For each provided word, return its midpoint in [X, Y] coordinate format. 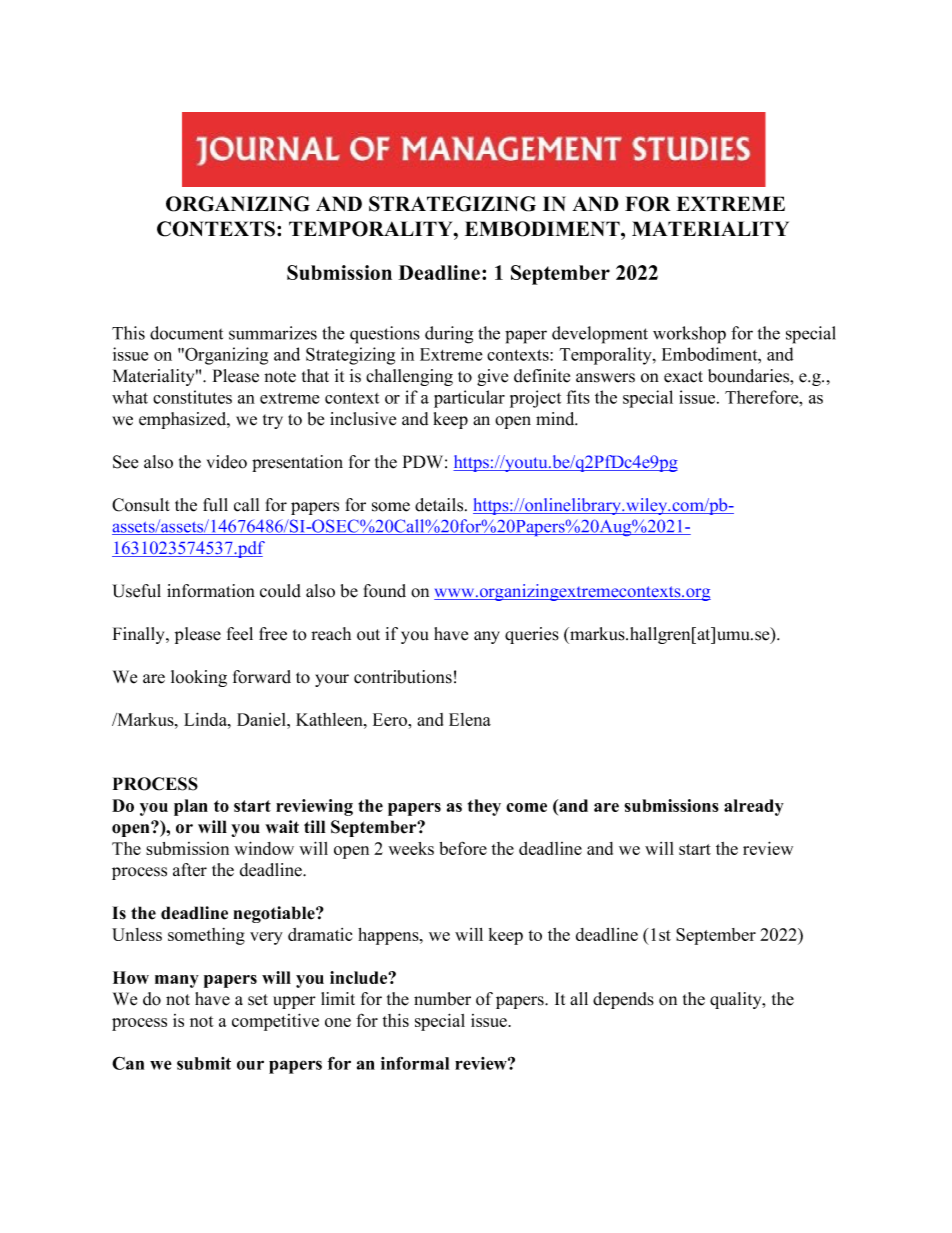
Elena [470, 719]
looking [199, 678]
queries [532, 635]
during [449, 335]
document [186, 333]
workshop [689, 335]
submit [204, 1063]
